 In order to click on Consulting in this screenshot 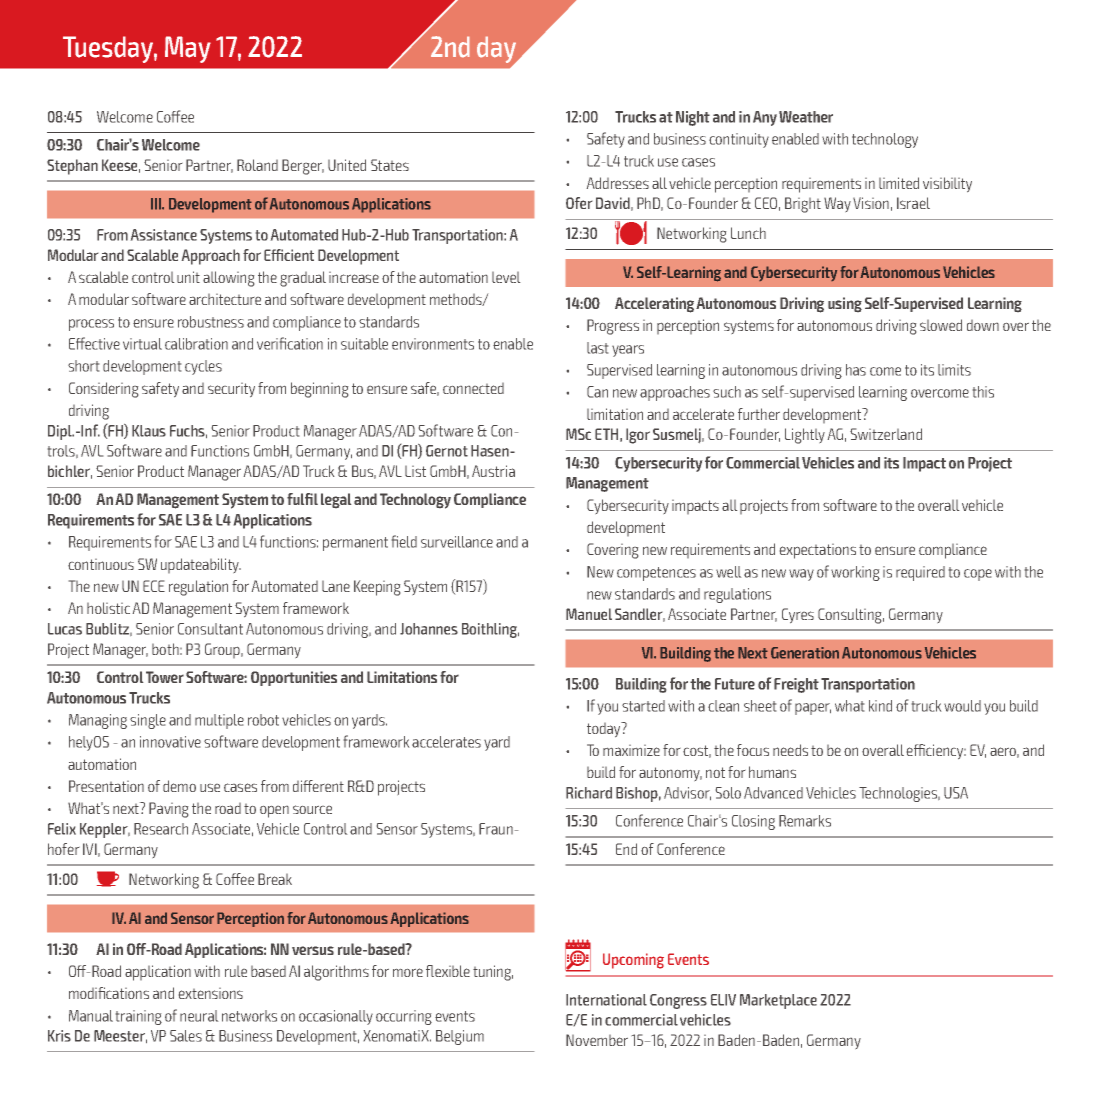, I will do `click(851, 616)`.
